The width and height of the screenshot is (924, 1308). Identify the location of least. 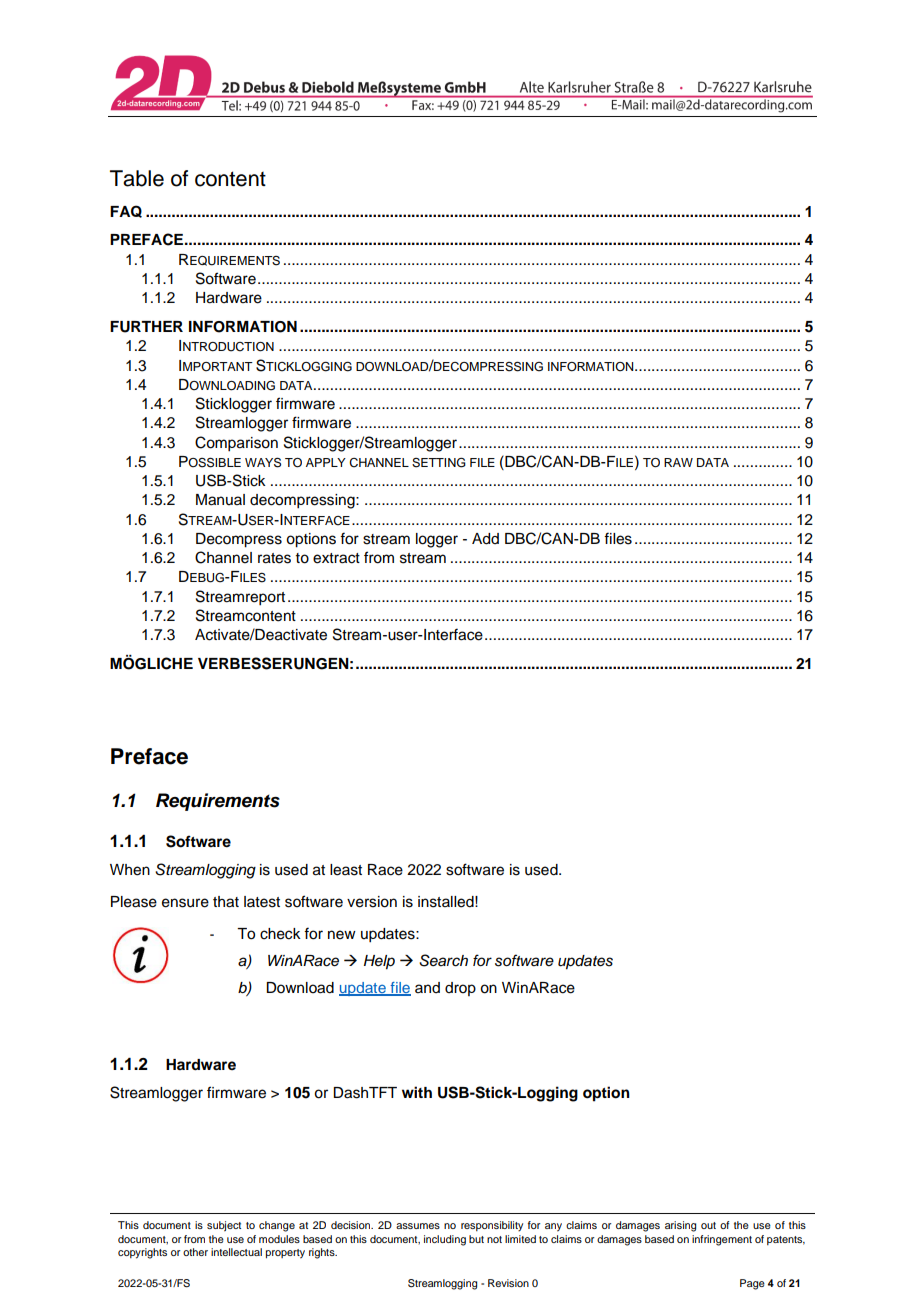
(346, 870).
